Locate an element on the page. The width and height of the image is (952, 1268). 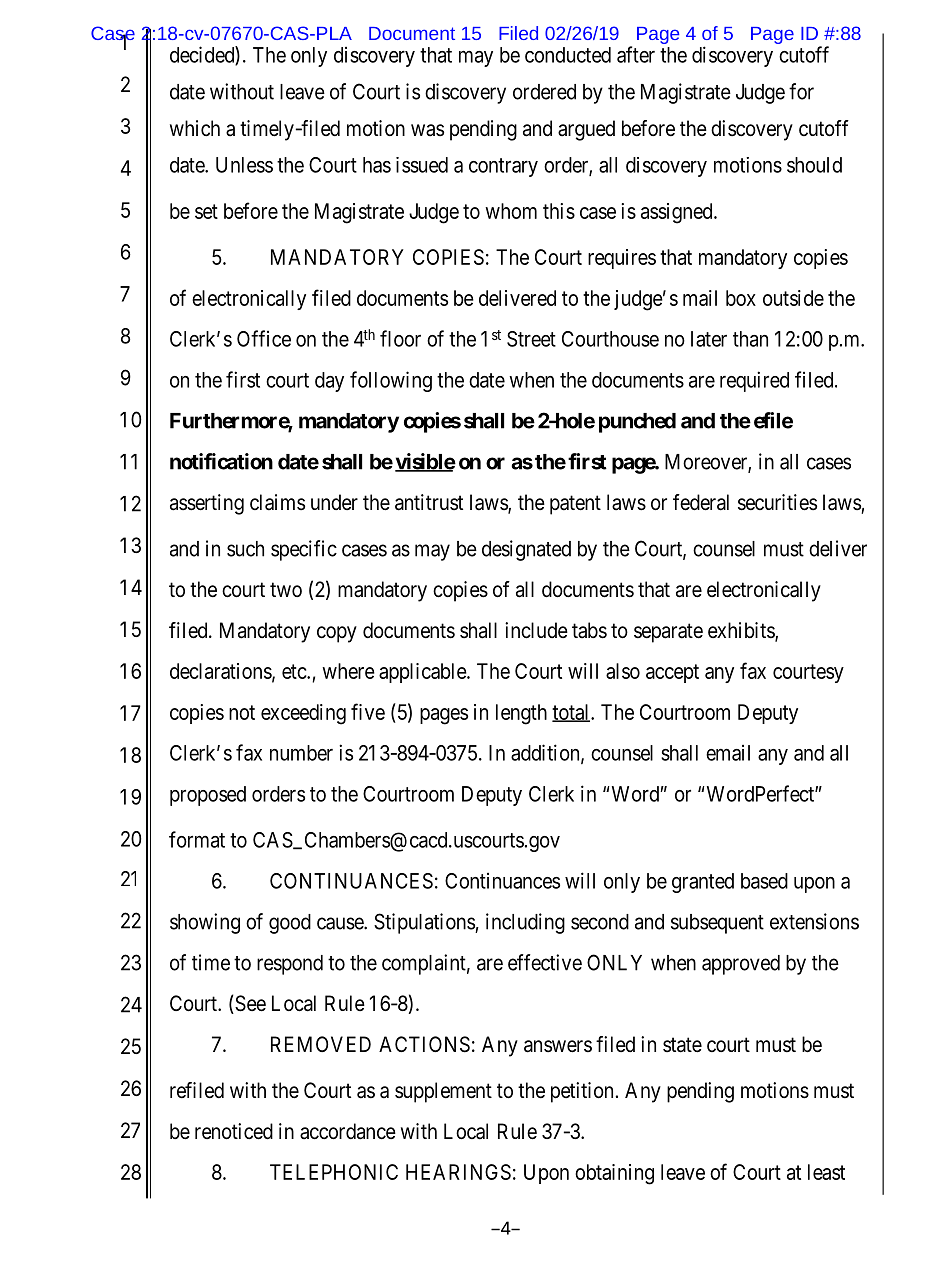
exhibits is located at coordinates (742, 631).
